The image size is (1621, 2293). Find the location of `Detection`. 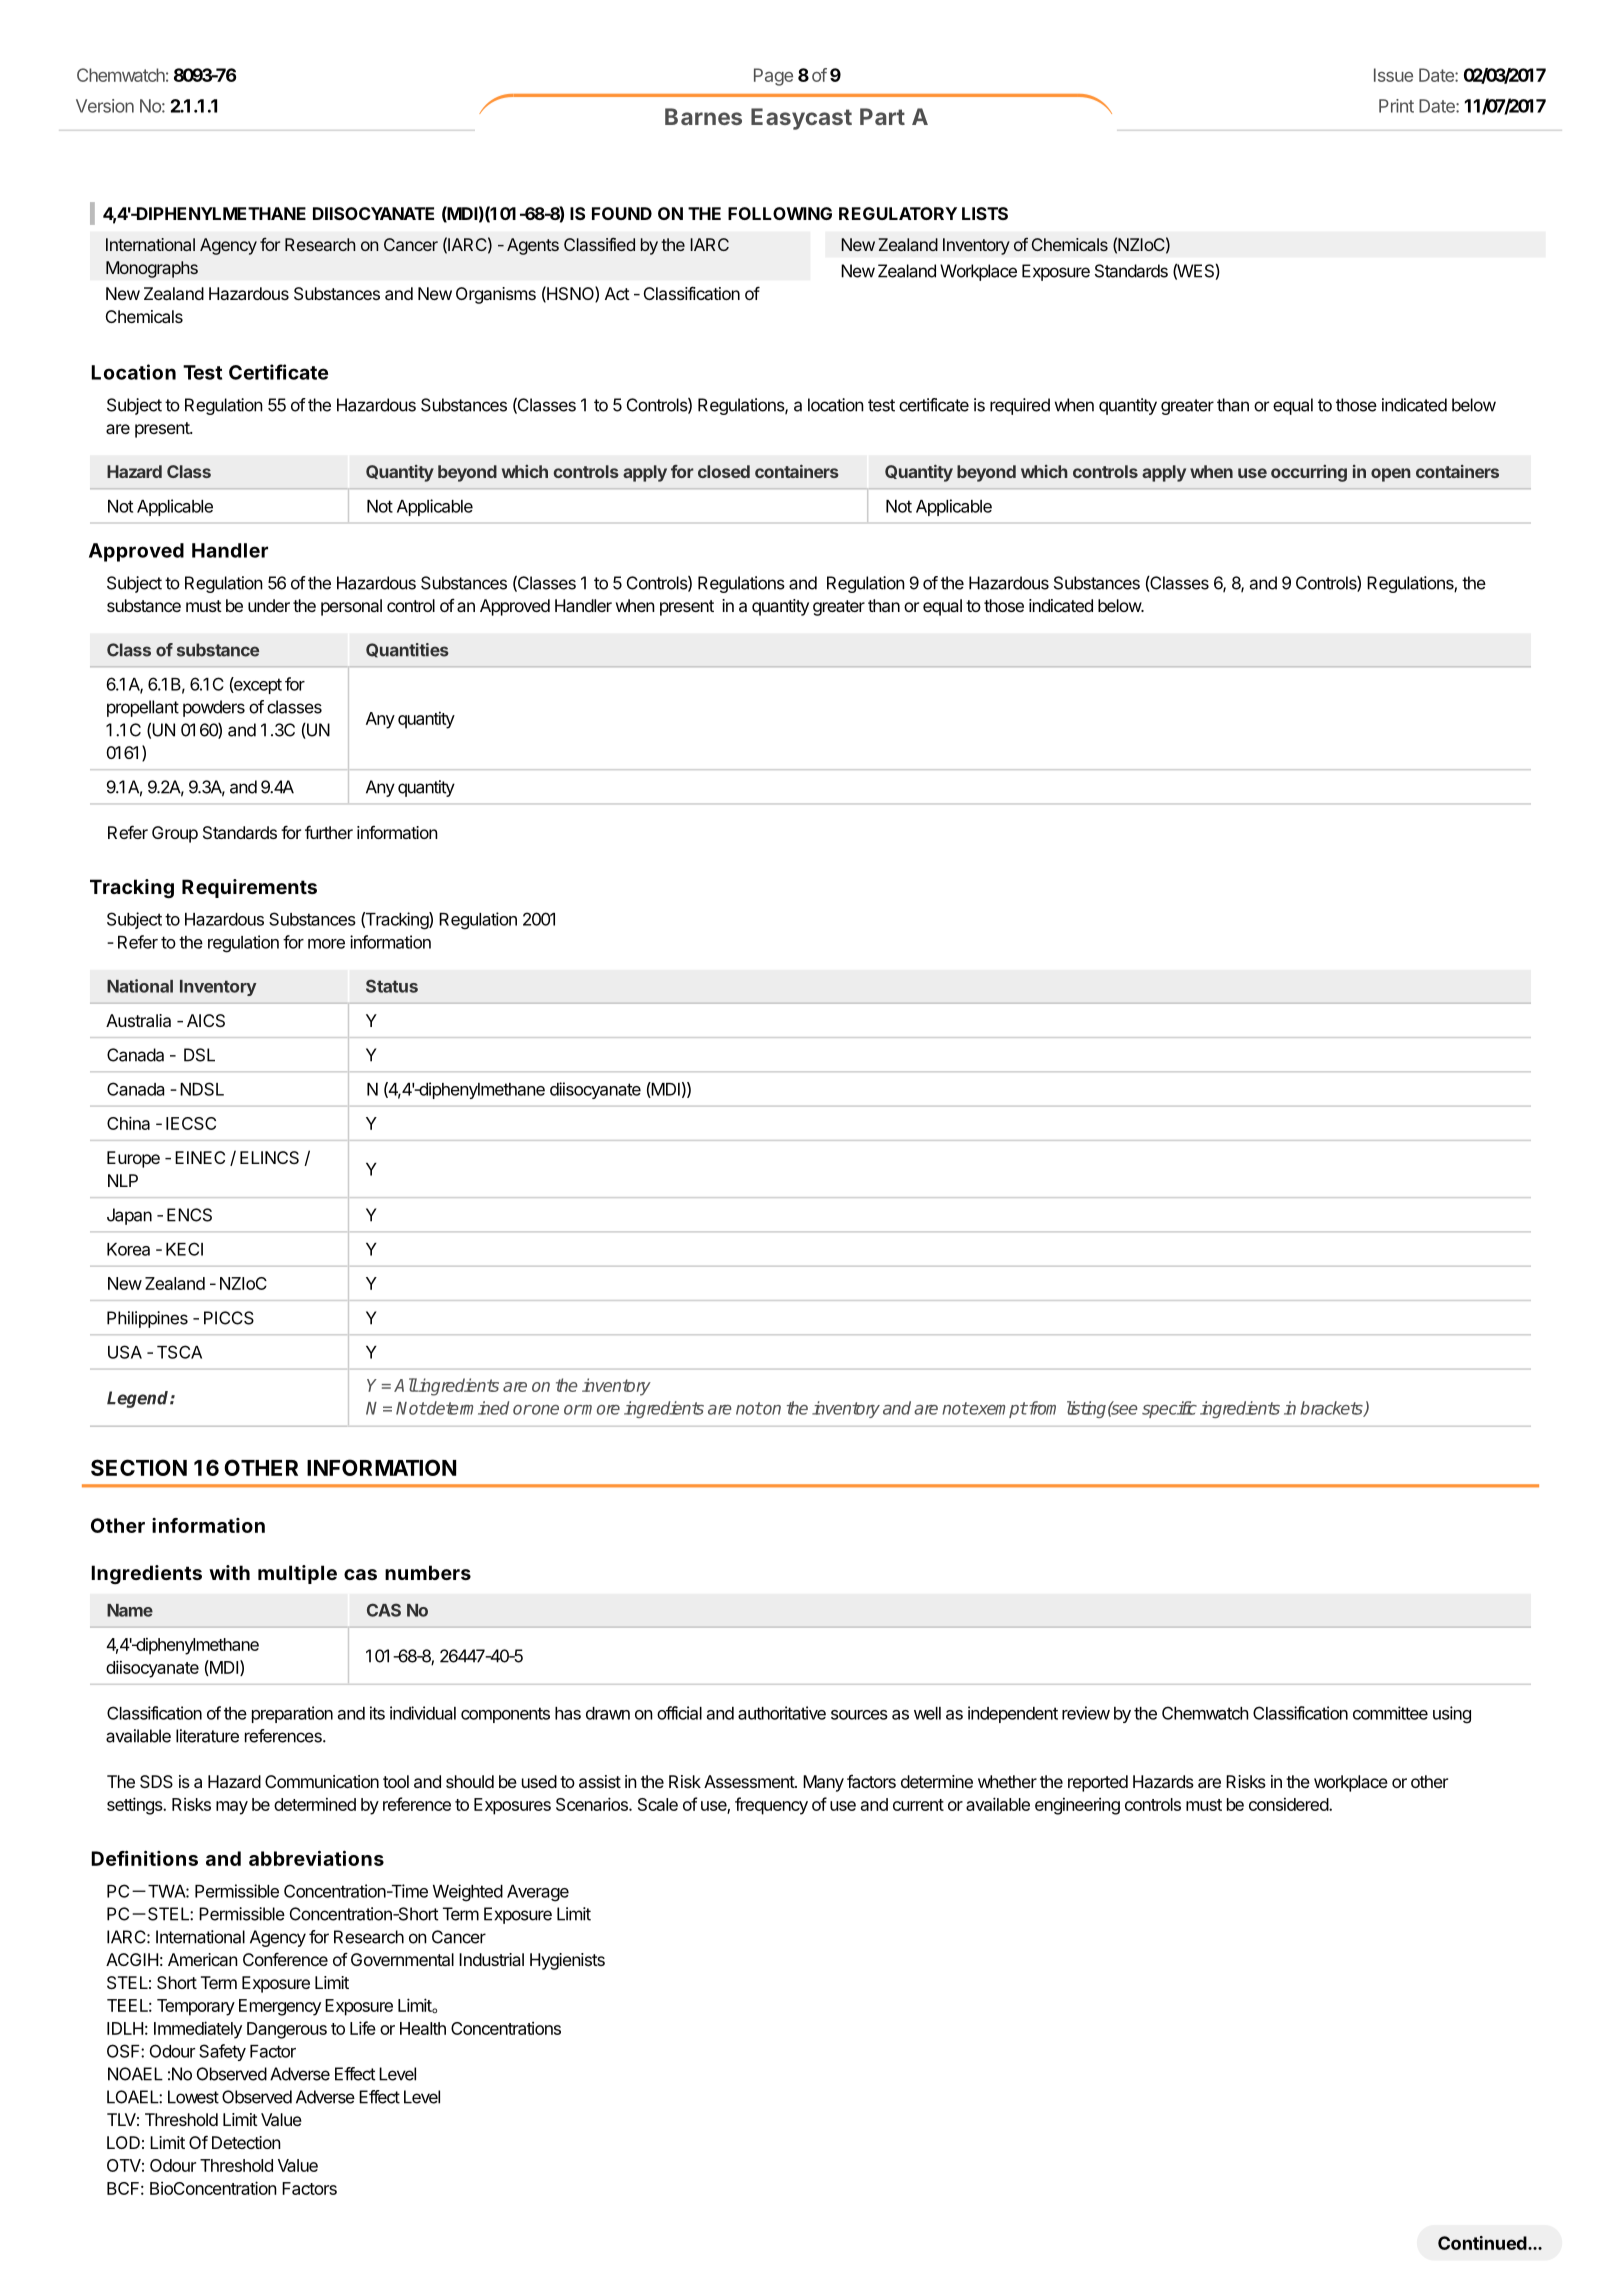

Detection is located at coordinates (246, 2142).
